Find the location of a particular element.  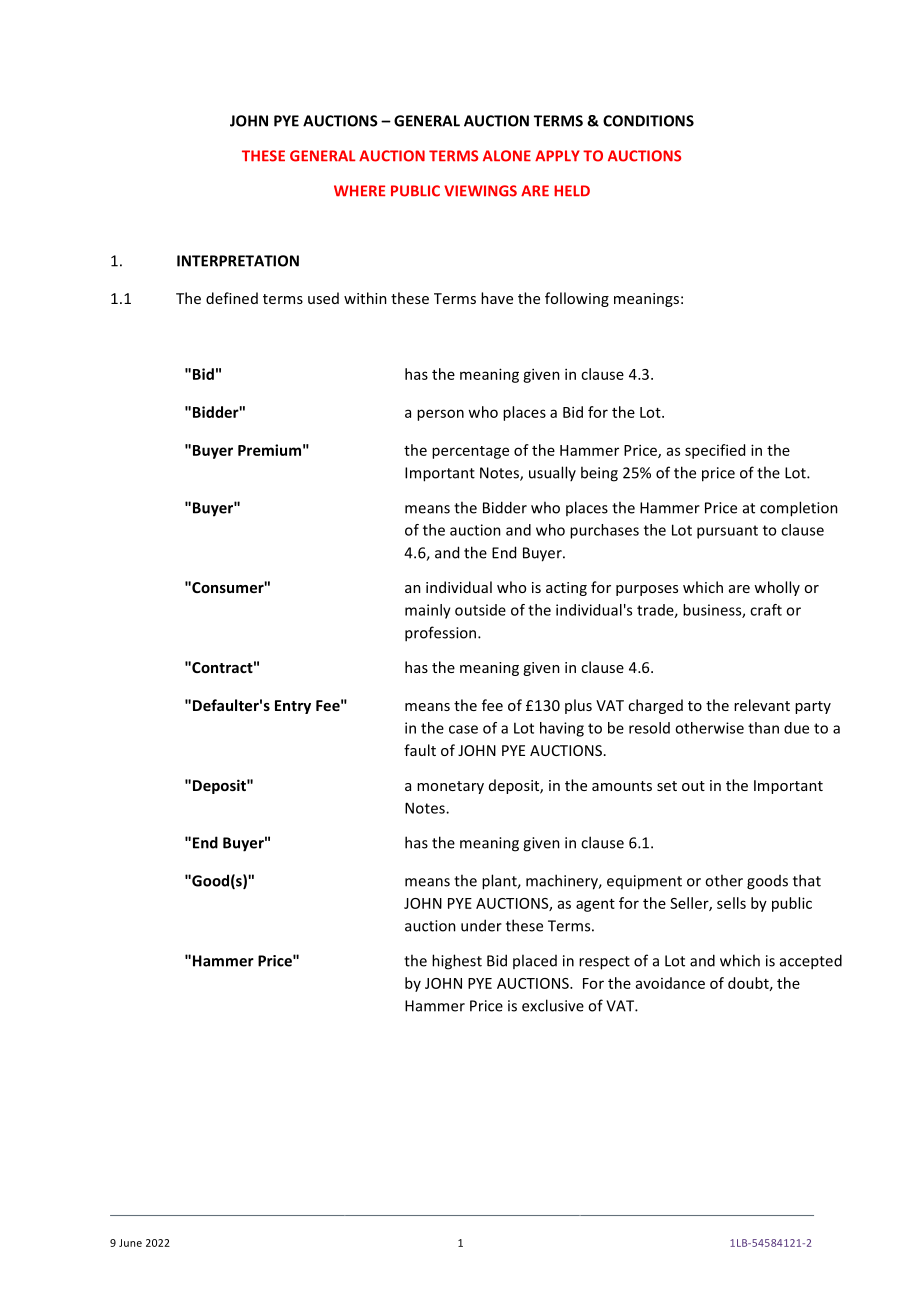

ALONE is located at coordinates (507, 156).
